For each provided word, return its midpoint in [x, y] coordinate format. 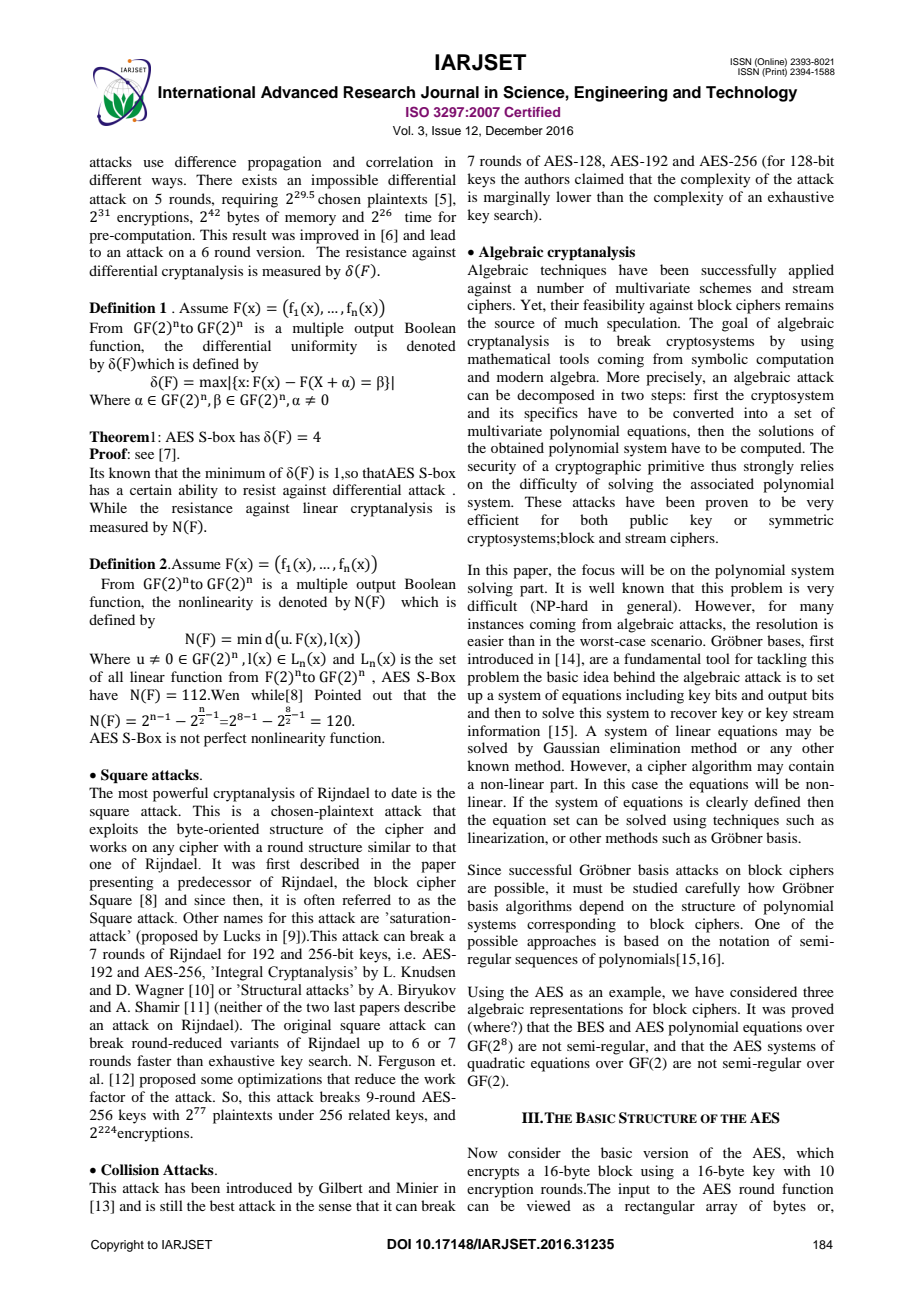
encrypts [493, 1173]
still [171, 1205]
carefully [712, 889]
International [206, 92]
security [492, 467]
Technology [751, 94]
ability [198, 491]
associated [722, 483]
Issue [446, 130]
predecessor [215, 883]
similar [389, 846]
